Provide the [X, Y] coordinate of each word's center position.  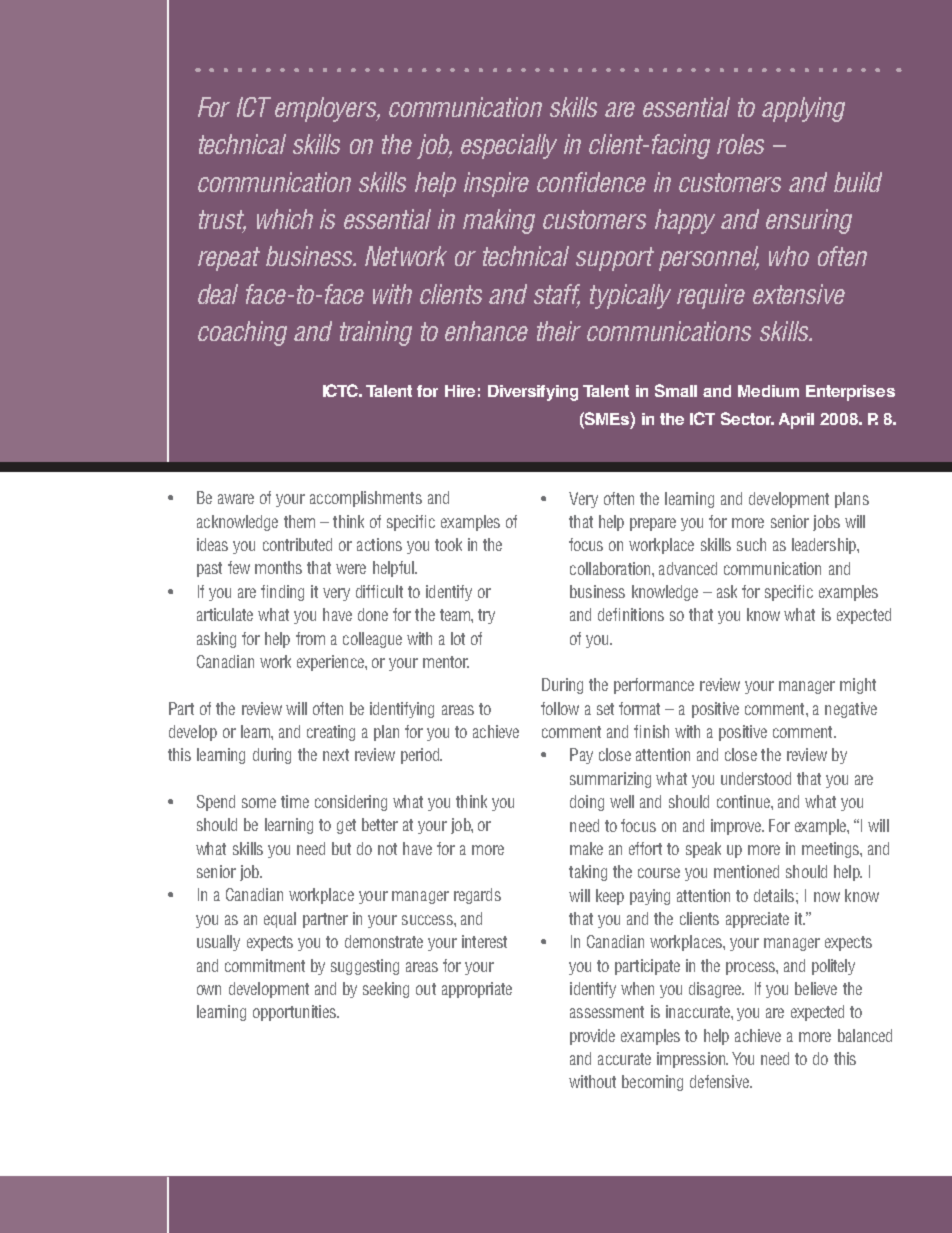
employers [327, 109]
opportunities [295, 1013]
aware [236, 499]
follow [560, 708]
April [796, 421]
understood [756, 778]
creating [331, 733]
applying [803, 109]
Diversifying [533, 393]
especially [509, 146]
